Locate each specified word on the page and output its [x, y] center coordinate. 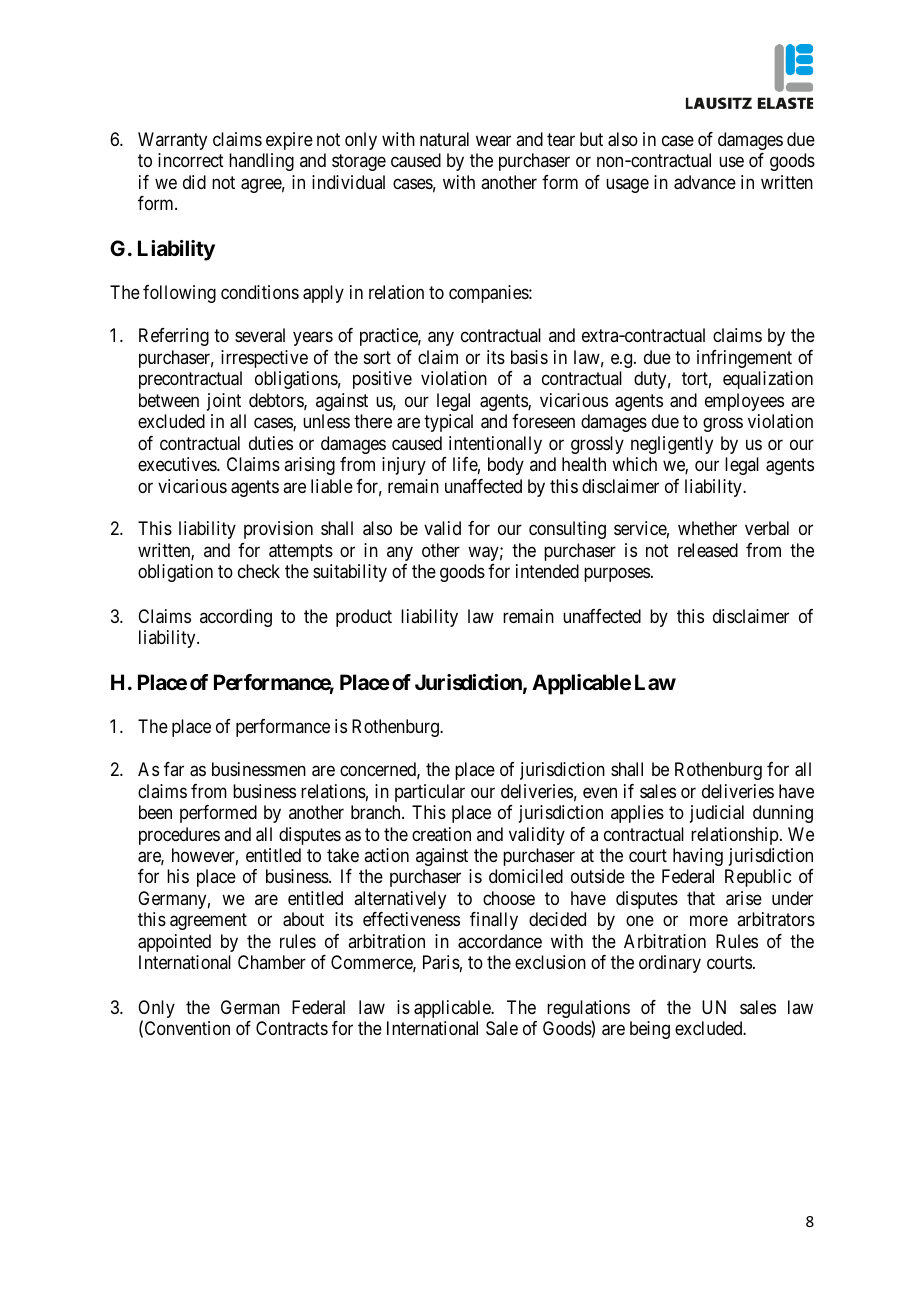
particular [430, 793]
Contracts [292, 1028]
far [174, 769]
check [259, 571]
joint [224, 402]
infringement [744, 359]
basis [529, 357]
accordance [500, 941]
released [708, 550]
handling [261, 162]
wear [493, 140]
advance [705, 182]
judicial [717, 814]
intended [547, 571]
